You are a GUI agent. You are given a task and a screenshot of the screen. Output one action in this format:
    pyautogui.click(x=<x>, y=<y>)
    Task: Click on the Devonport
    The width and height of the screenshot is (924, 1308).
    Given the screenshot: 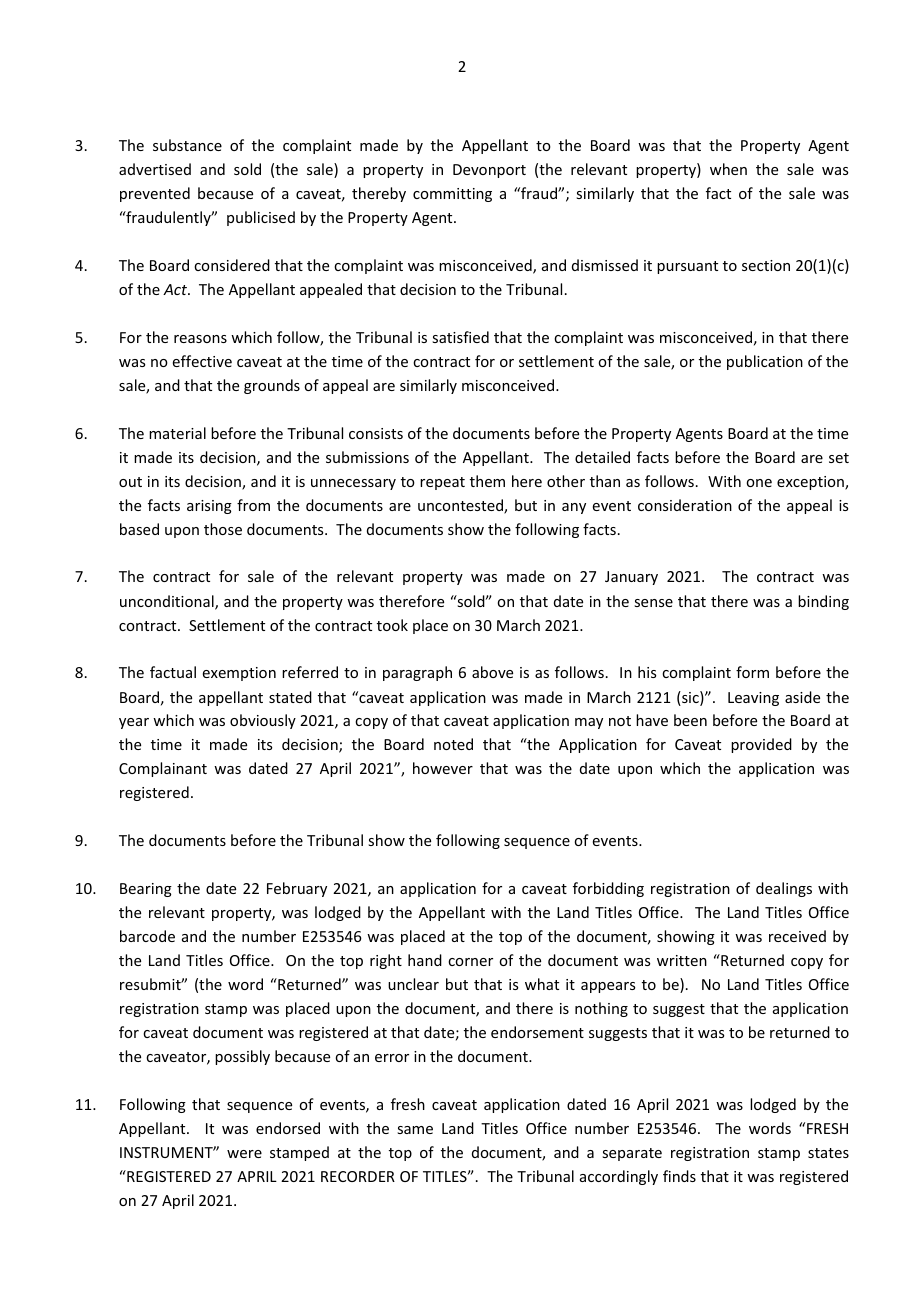 What is the action you would take?
    pyautogui.click(x=489, y=171)
